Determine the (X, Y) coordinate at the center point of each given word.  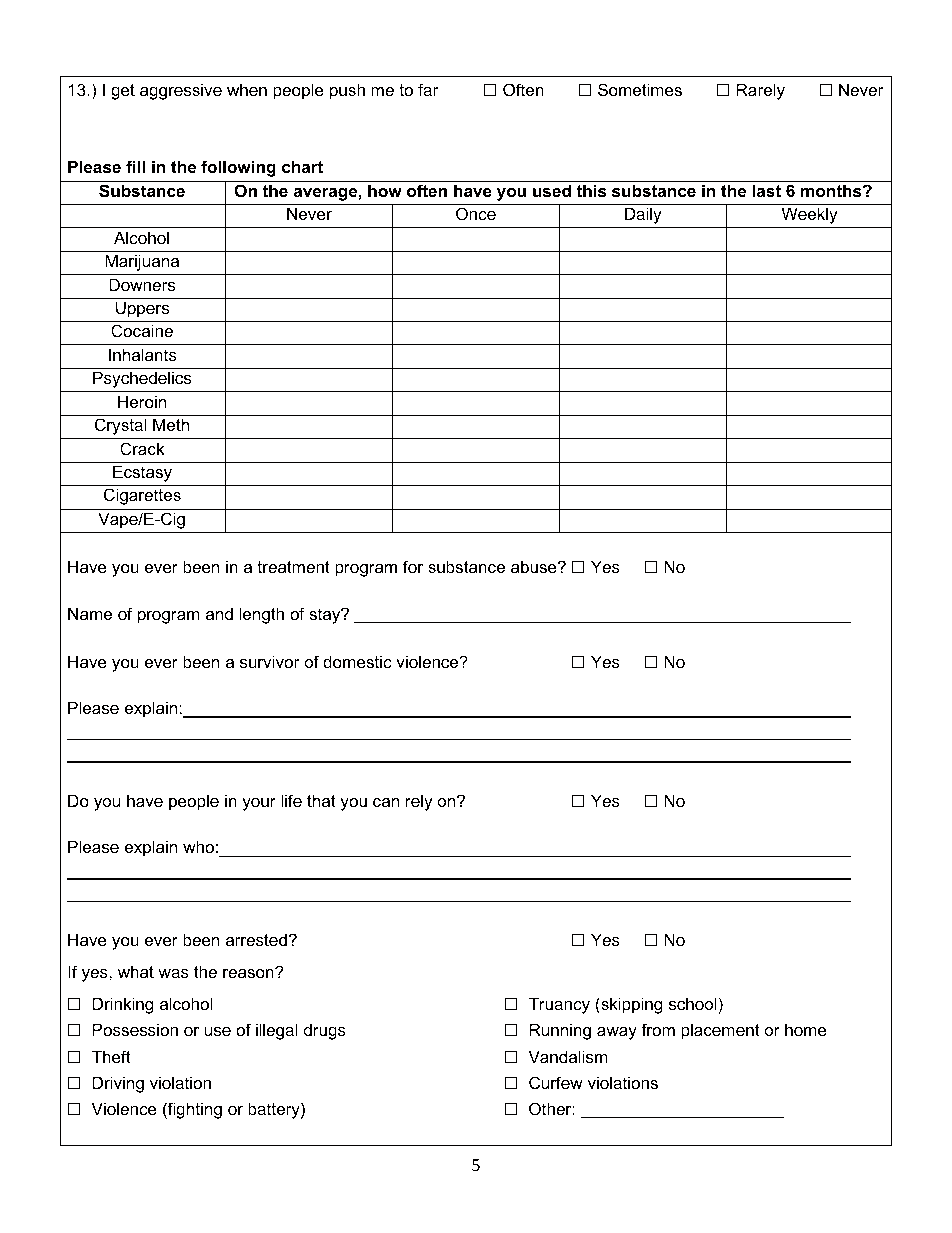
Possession (135, 1029)
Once (476, 213)
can (386, 802)
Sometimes (640, 89)
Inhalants (143, 354)
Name (90, 613)
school (693, 1003)
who (198, 846)
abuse (535, 566)
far (428, 89)
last (766, 190)
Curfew (556, 1082)
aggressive (181, 91)
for (413, 566)
